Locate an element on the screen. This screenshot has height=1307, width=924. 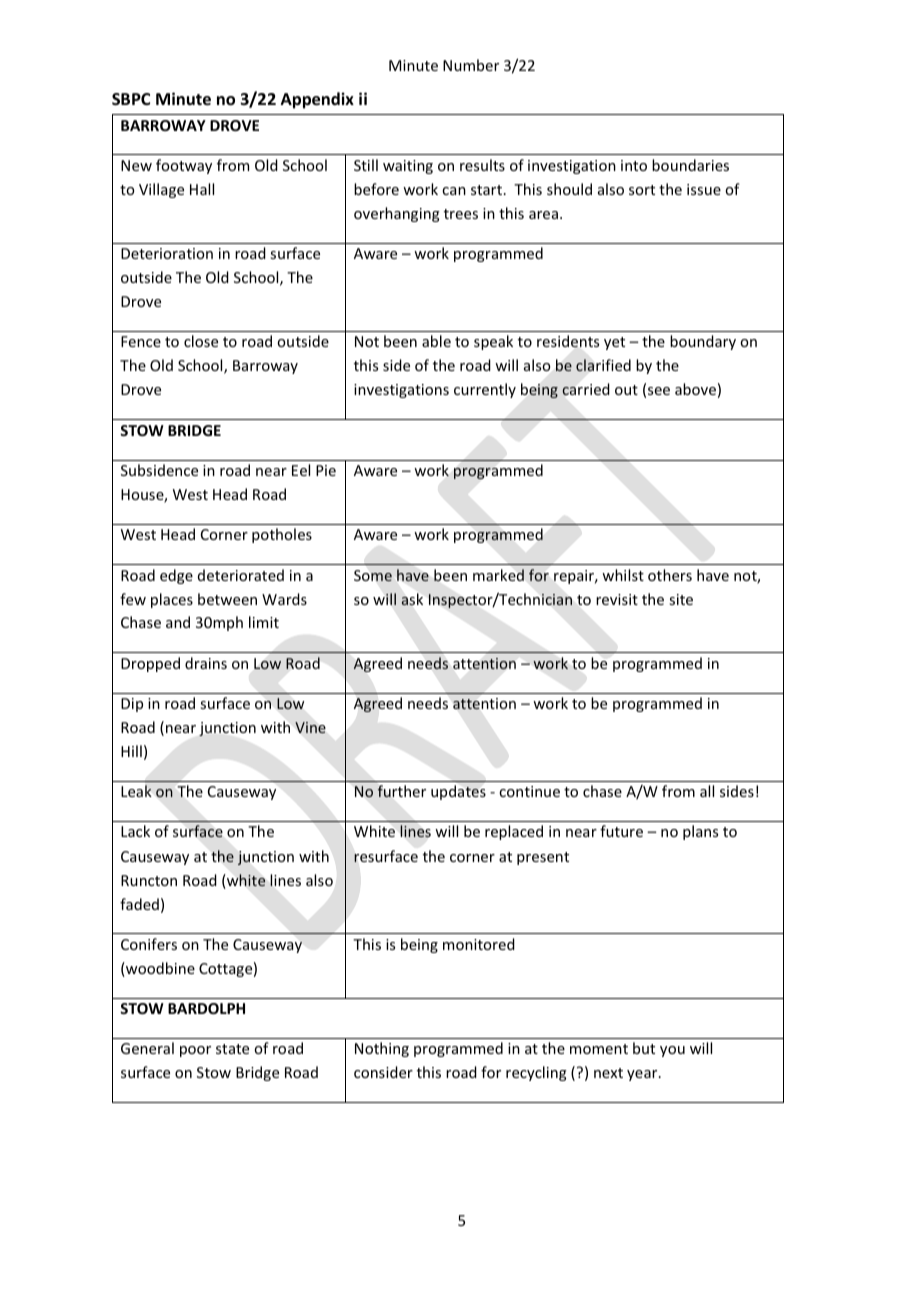
poor is located at coordinates (195, 1051).
